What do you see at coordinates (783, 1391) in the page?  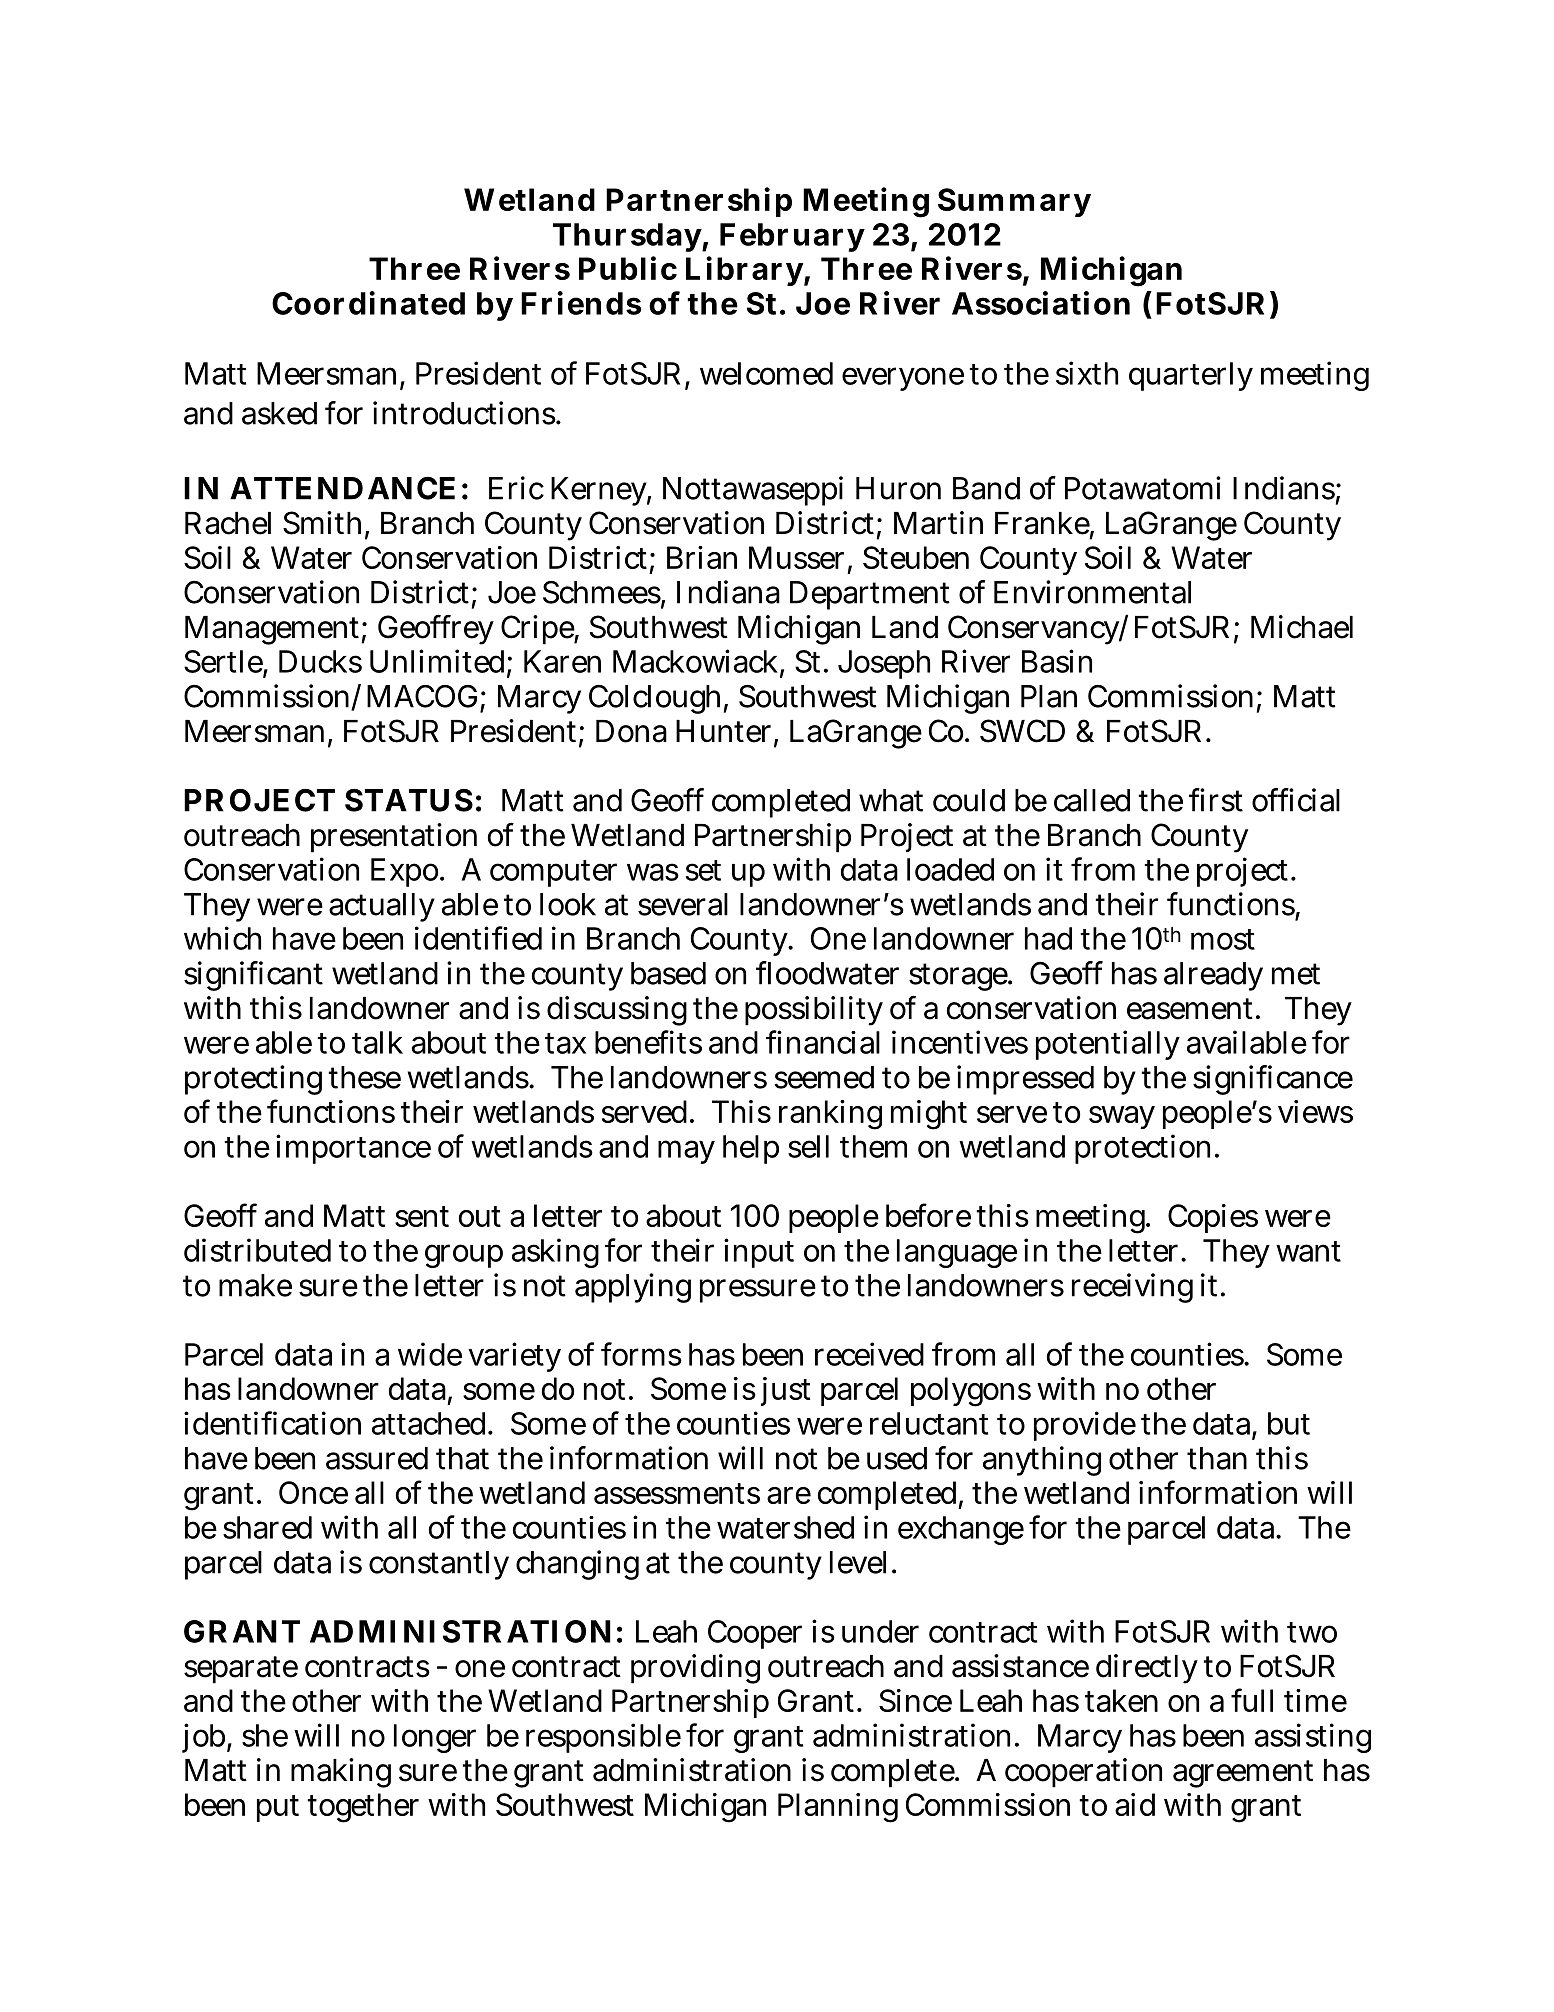 I see `just` at bounding box center [783, 1391].
